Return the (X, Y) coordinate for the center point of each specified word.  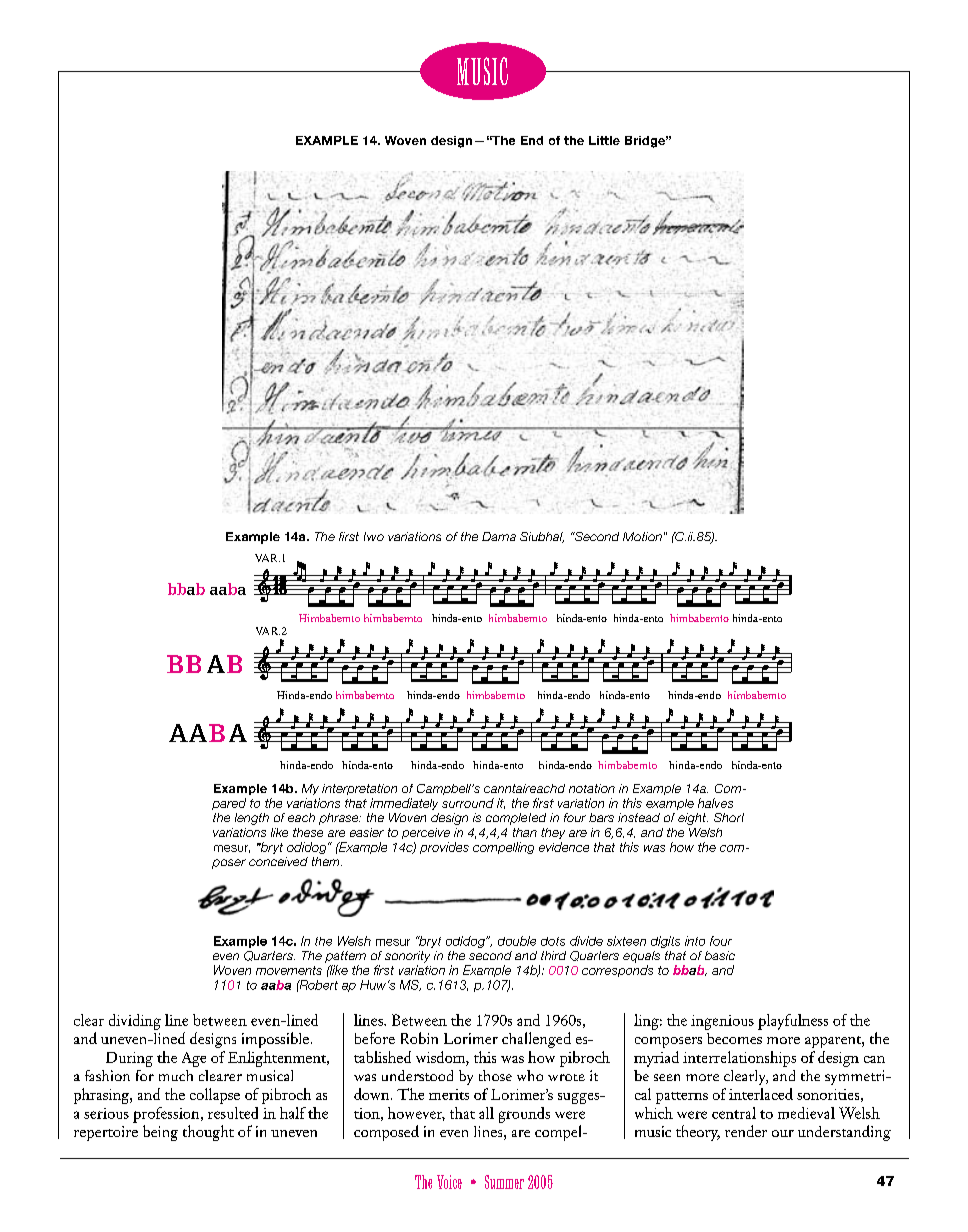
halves (715, 803)
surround (468, 803)
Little (604, 140)
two (374, 536)
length (252, 819)
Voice (449, 1182)
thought (208, 1133)
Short (729, 817)
